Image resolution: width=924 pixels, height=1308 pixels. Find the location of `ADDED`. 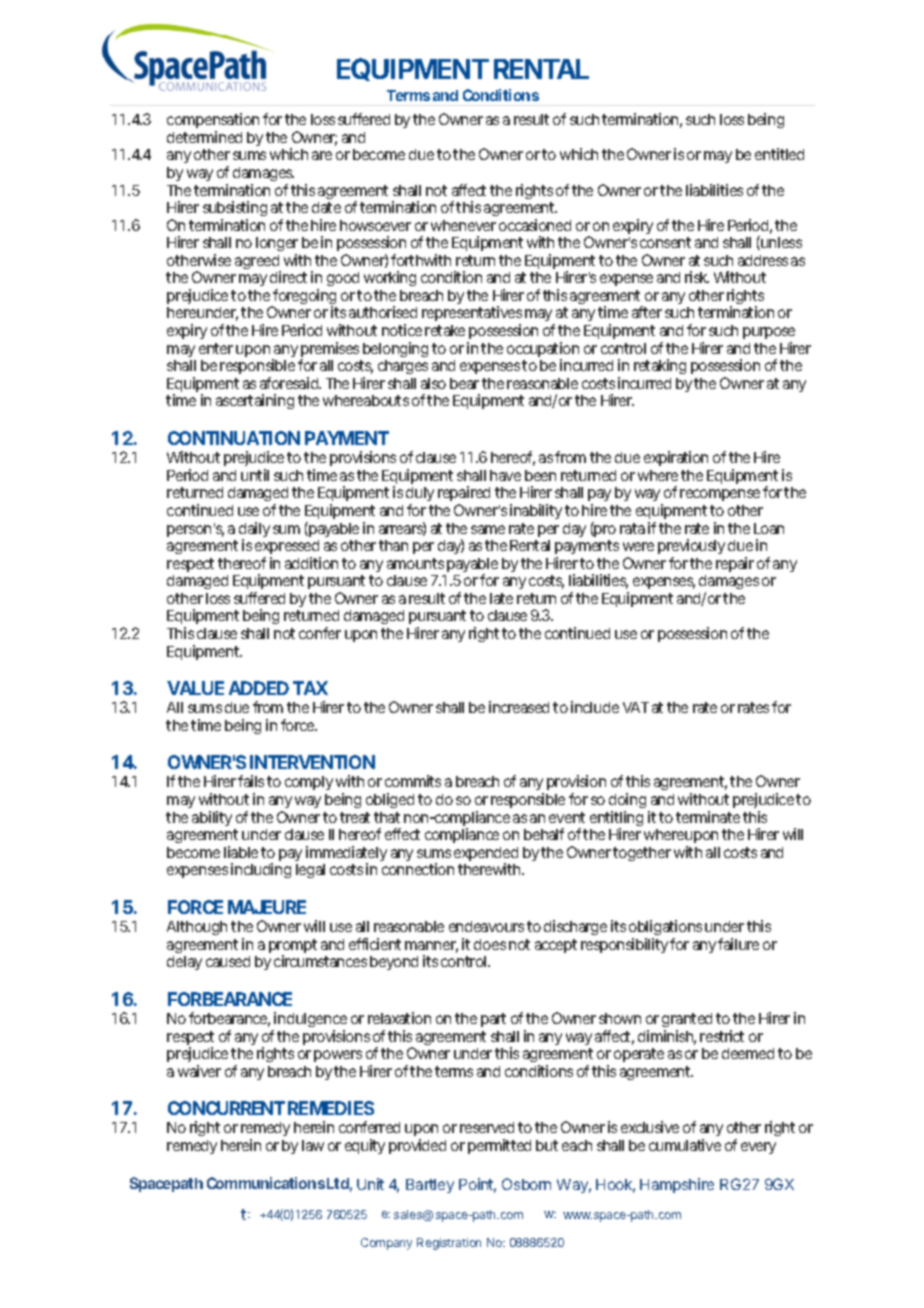

ADDED is located at coordinates (259, 688).
